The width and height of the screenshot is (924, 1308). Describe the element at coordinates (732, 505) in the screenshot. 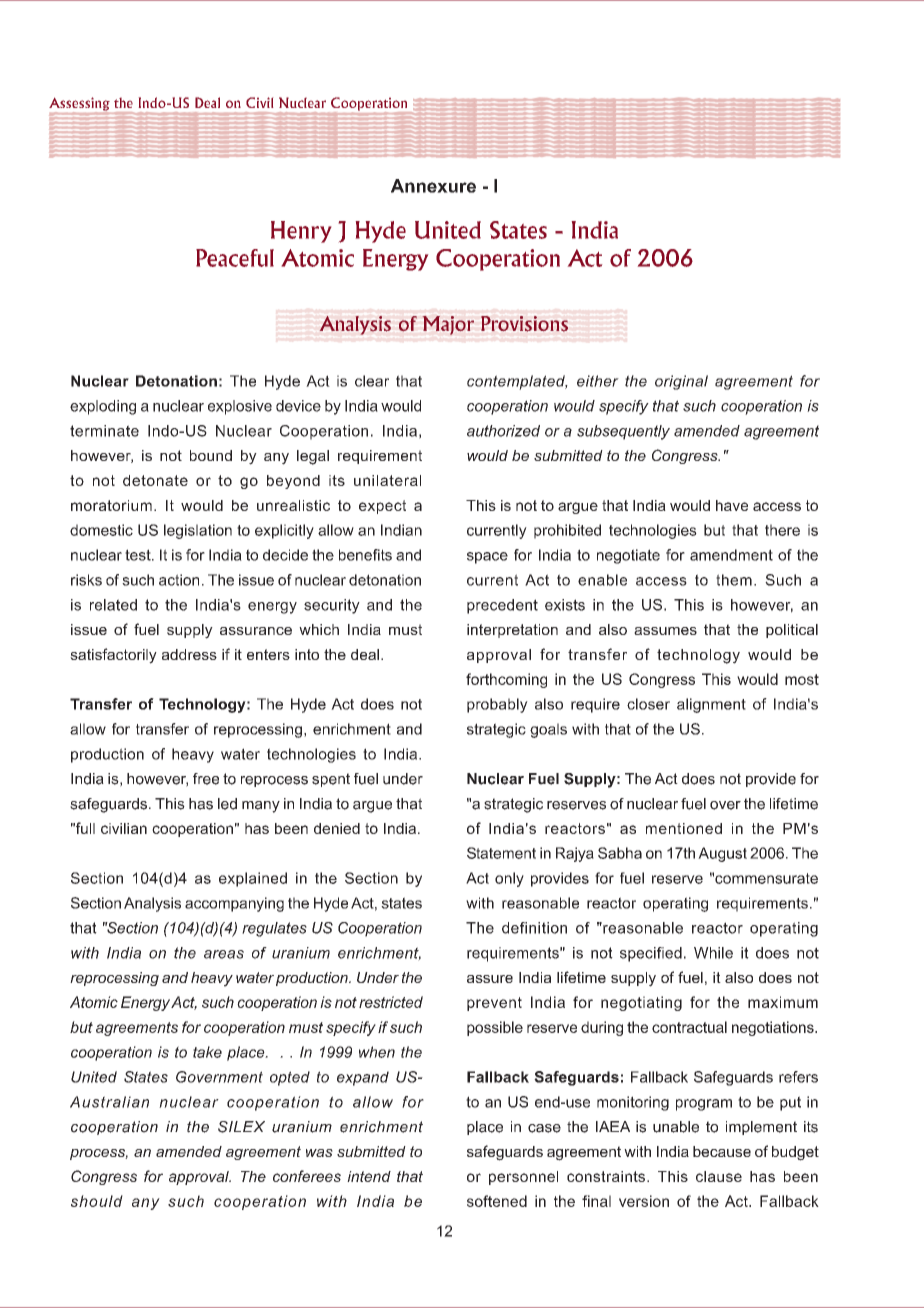

I see `have` at that location.
